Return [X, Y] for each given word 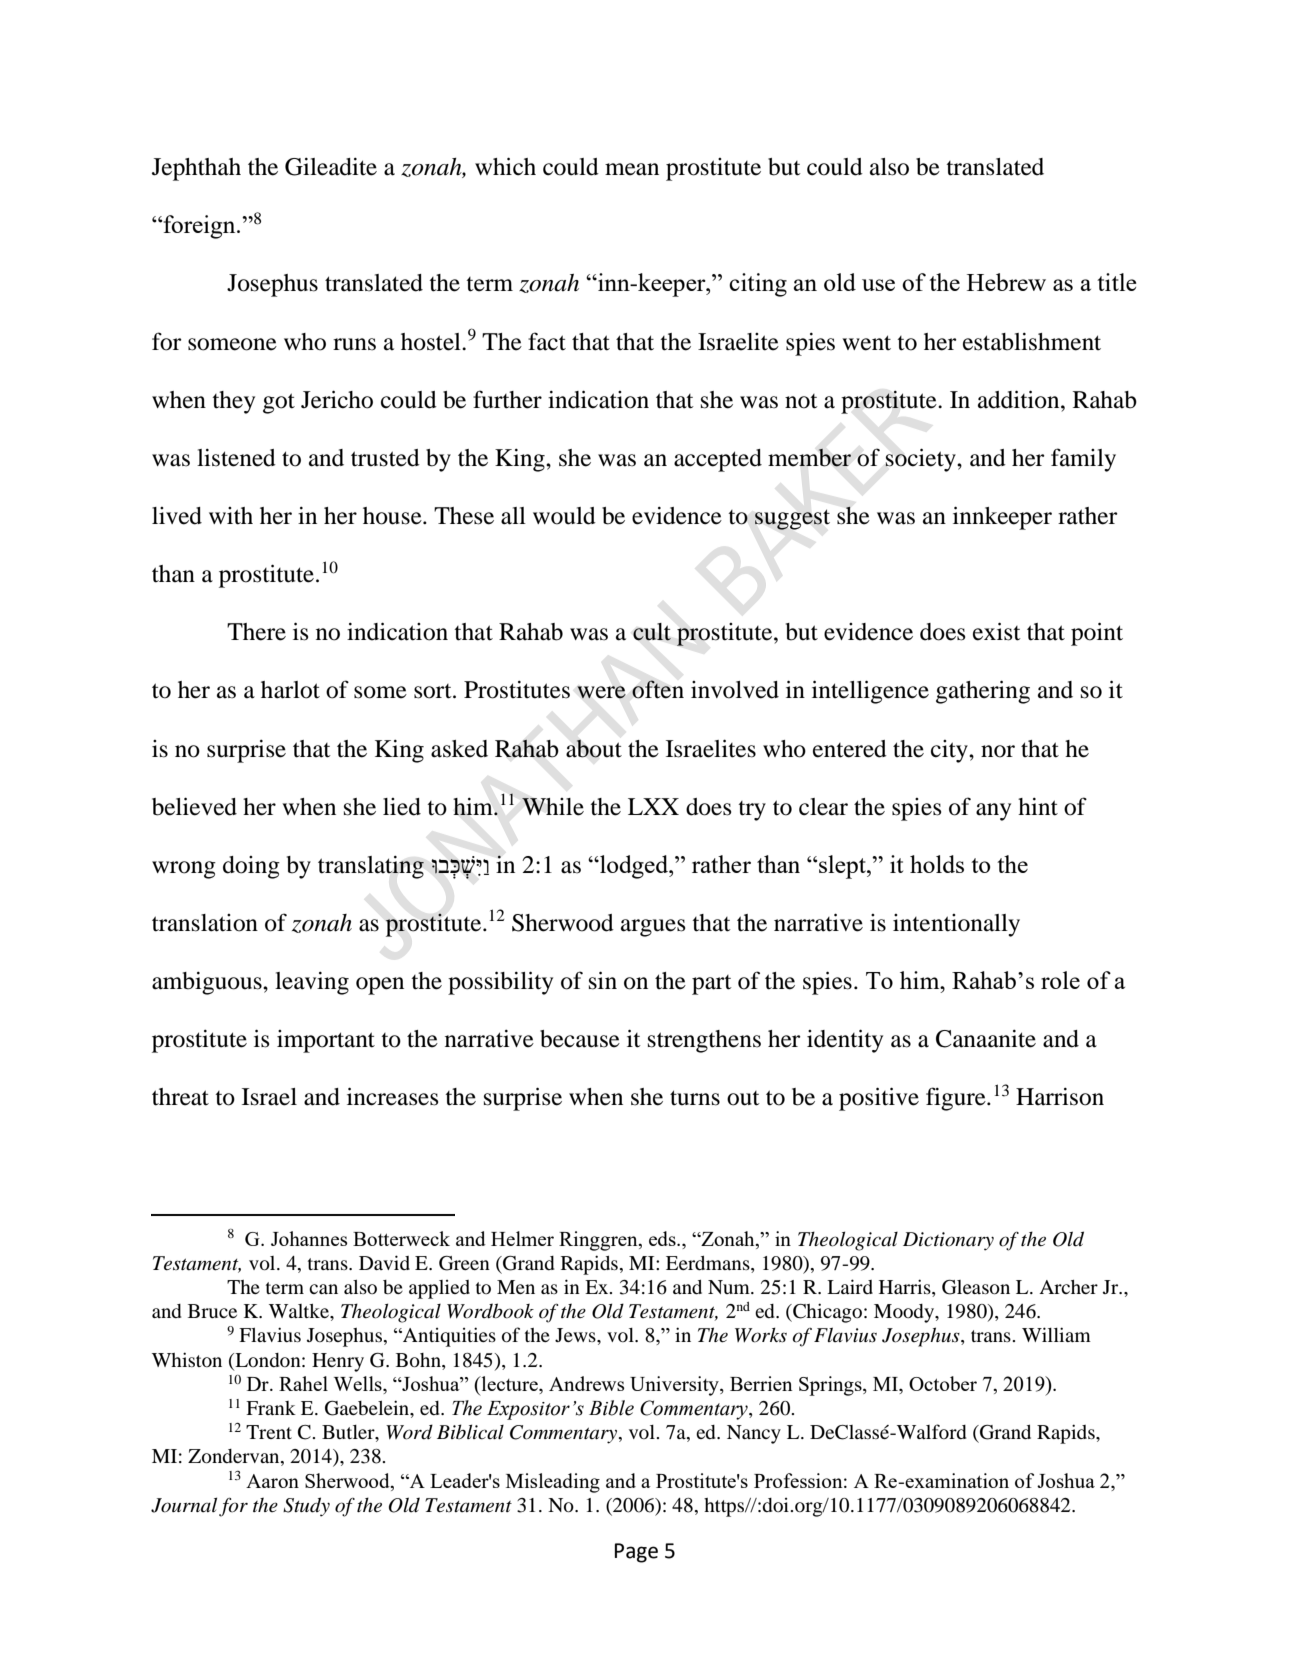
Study [306, 1507]
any [993, 812]
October [943, 1383]
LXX [653, 806]
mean [632, 169]
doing [251, 867]
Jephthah [196, 169]
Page [636, 1553]
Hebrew [1006, 282]
